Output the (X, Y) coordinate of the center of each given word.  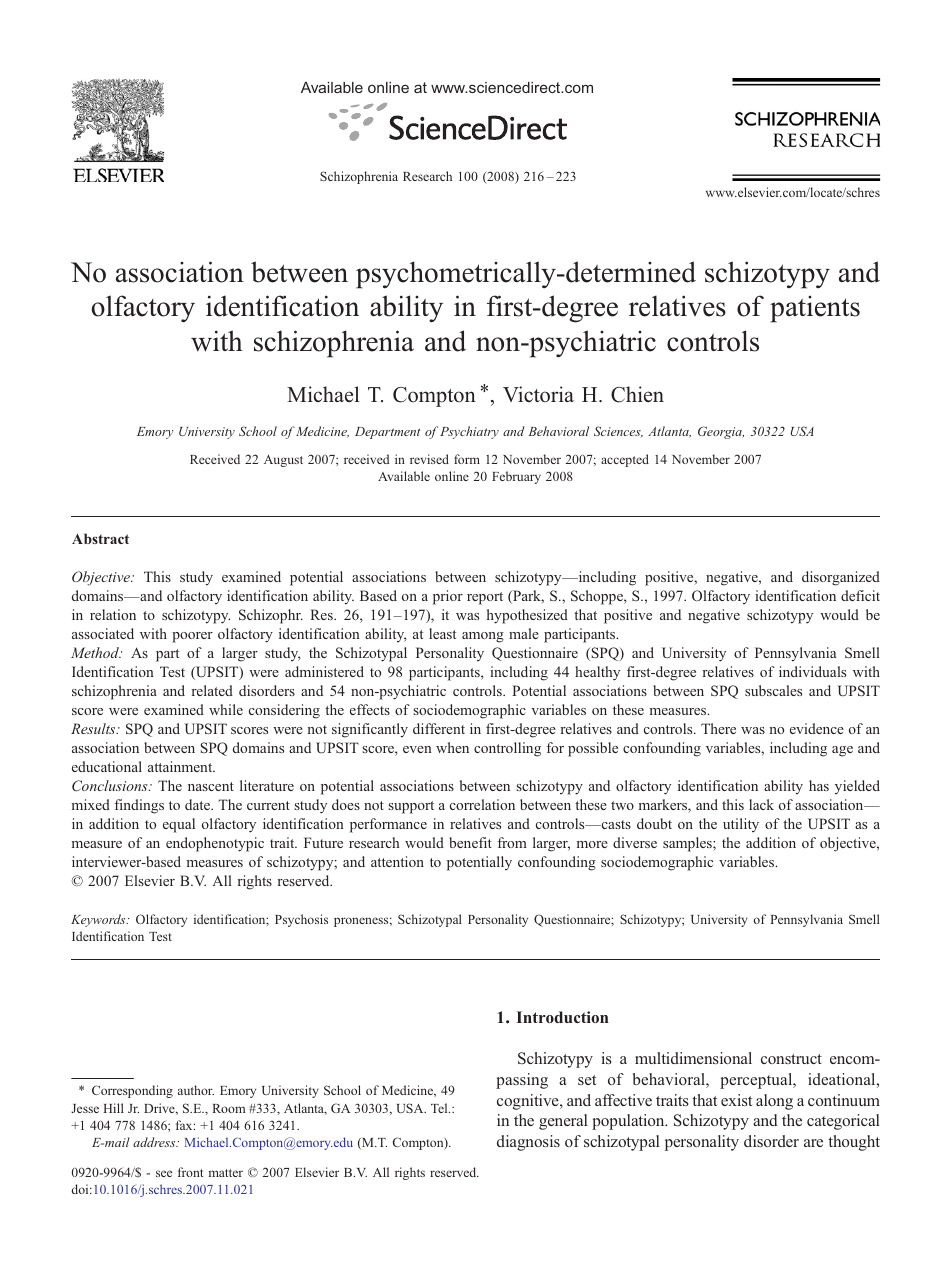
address (155, 1142)
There (718, 728)
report (485, 598)
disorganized (841, 578)
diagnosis (528, 1143)
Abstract (100, 538)
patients (815, 309)
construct (791, 1059)
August (283, 461)
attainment (181, 766)
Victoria (538, 394)
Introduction (563, 1017)
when (452, 747)
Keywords (99, 920)
